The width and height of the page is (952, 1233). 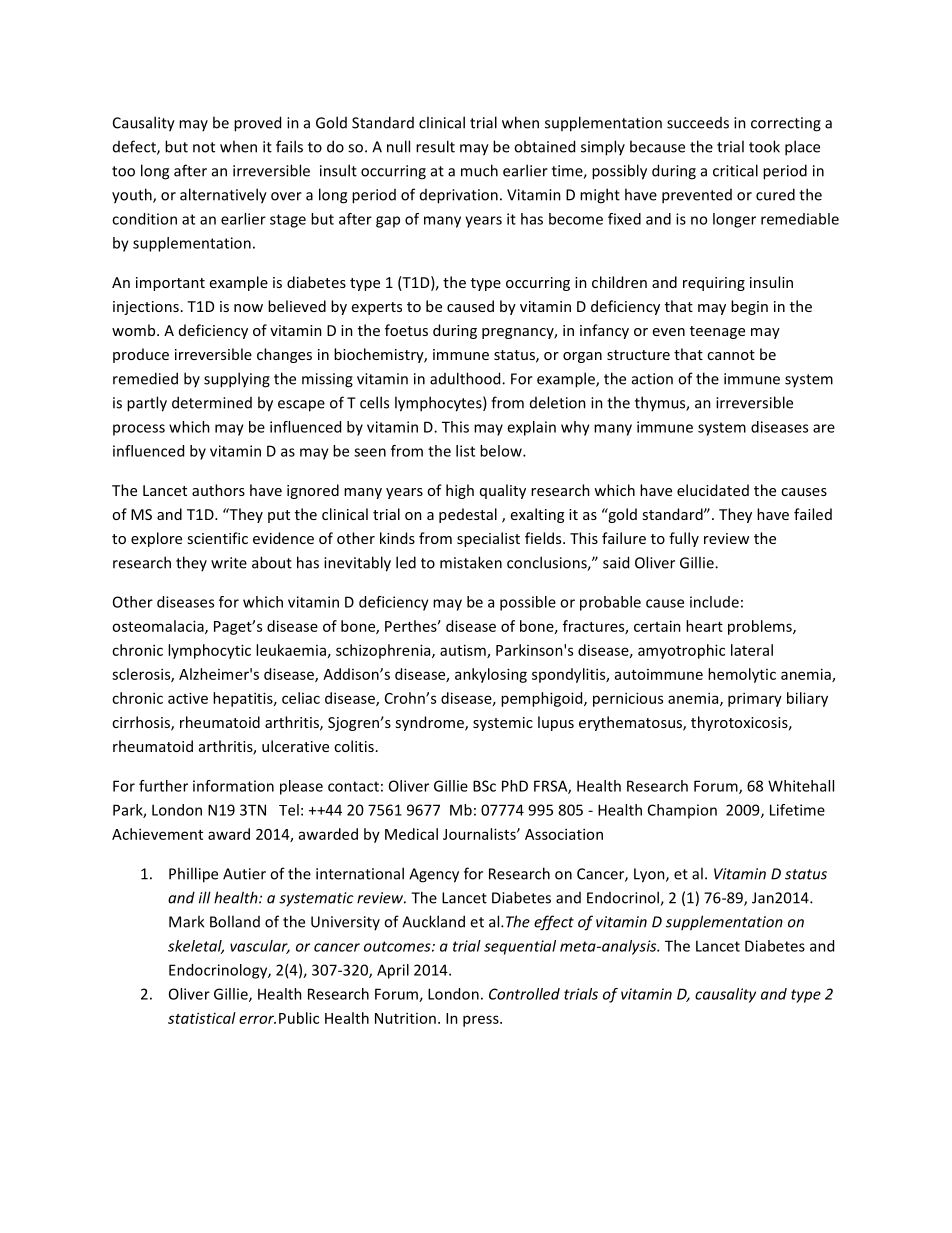 I want to click on Controlled, so click(x=524, y=994).
